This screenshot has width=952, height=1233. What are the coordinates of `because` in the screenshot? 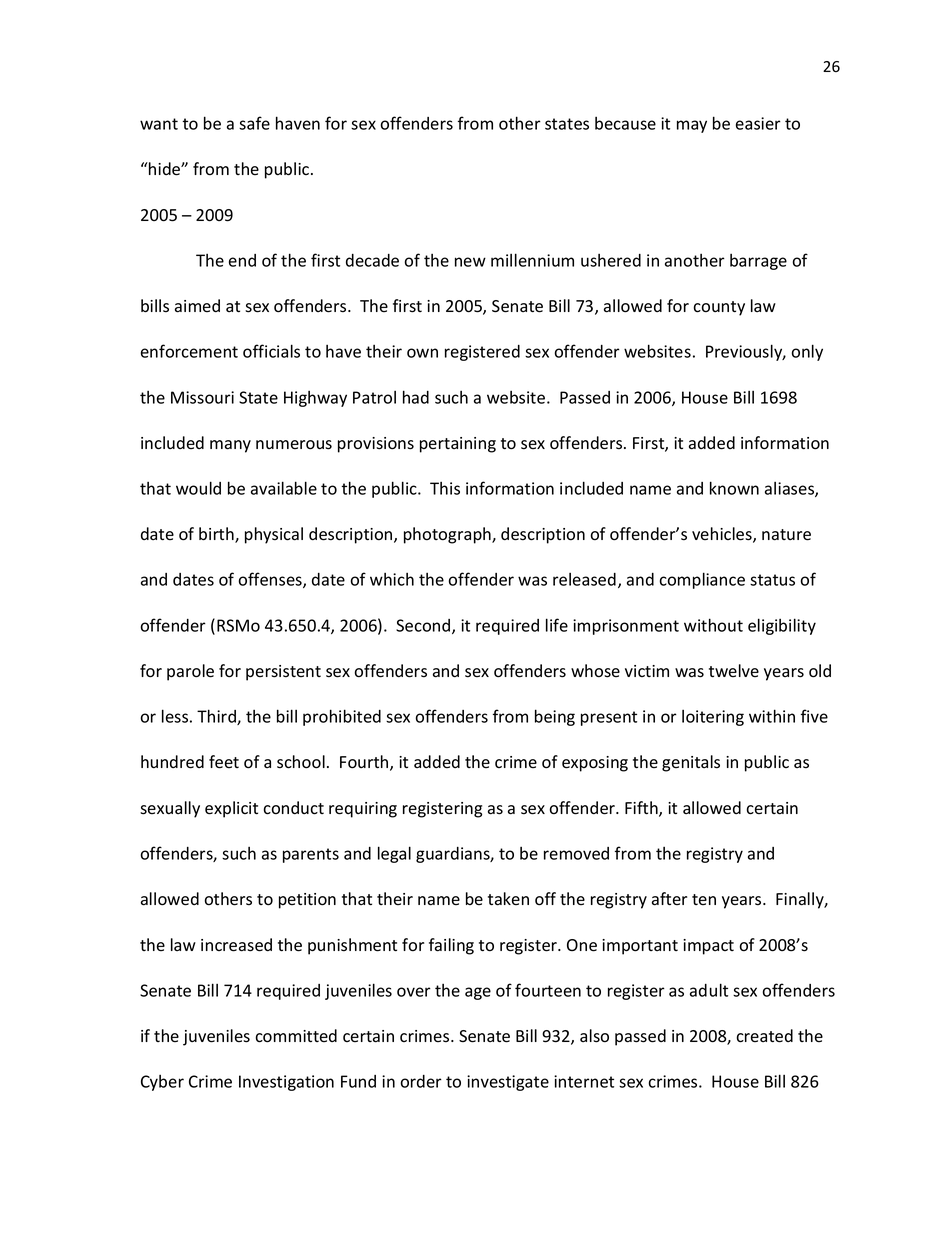 It's located at (625, 123).
